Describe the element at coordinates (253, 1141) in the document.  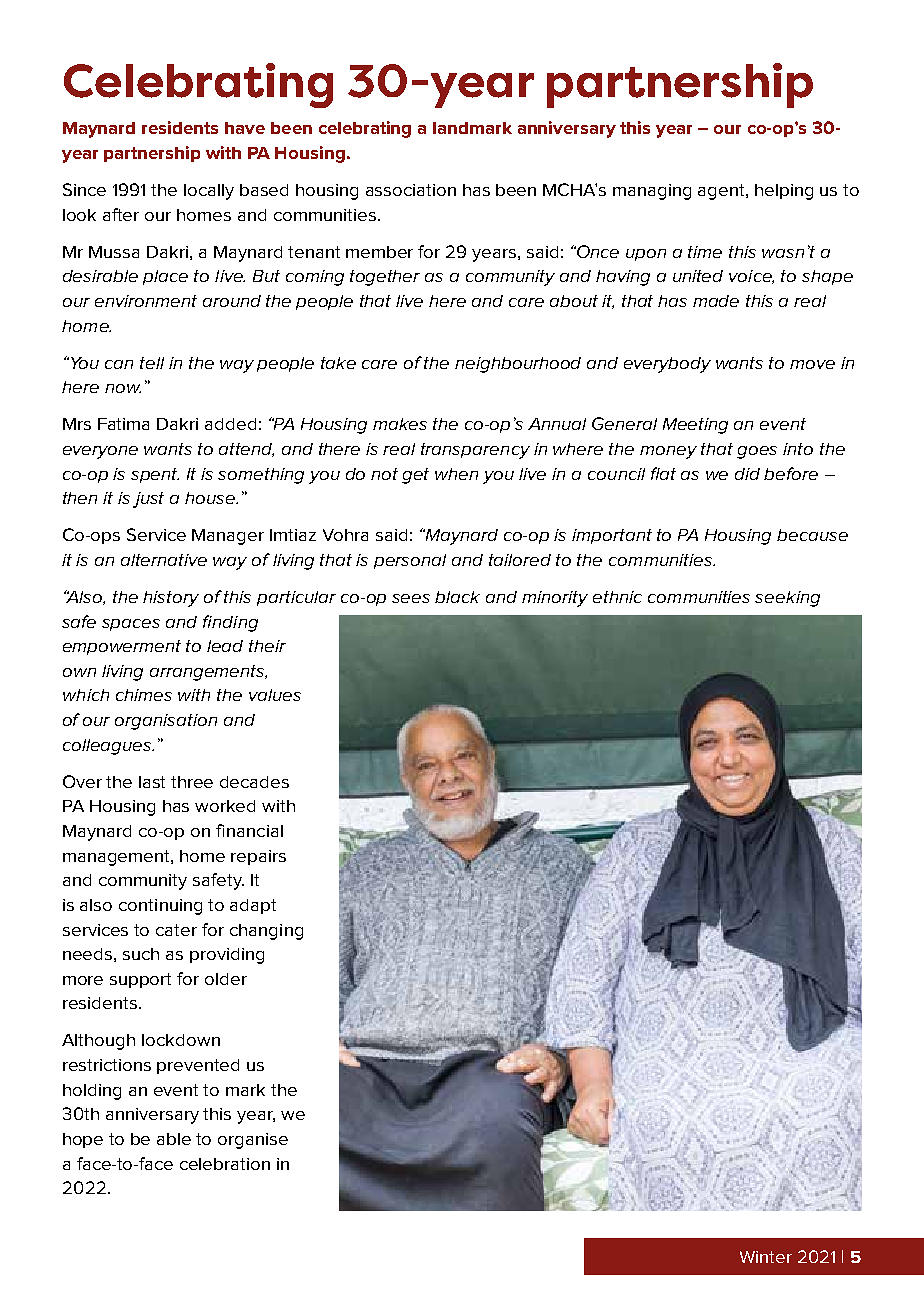
I see `organise` at that location.
